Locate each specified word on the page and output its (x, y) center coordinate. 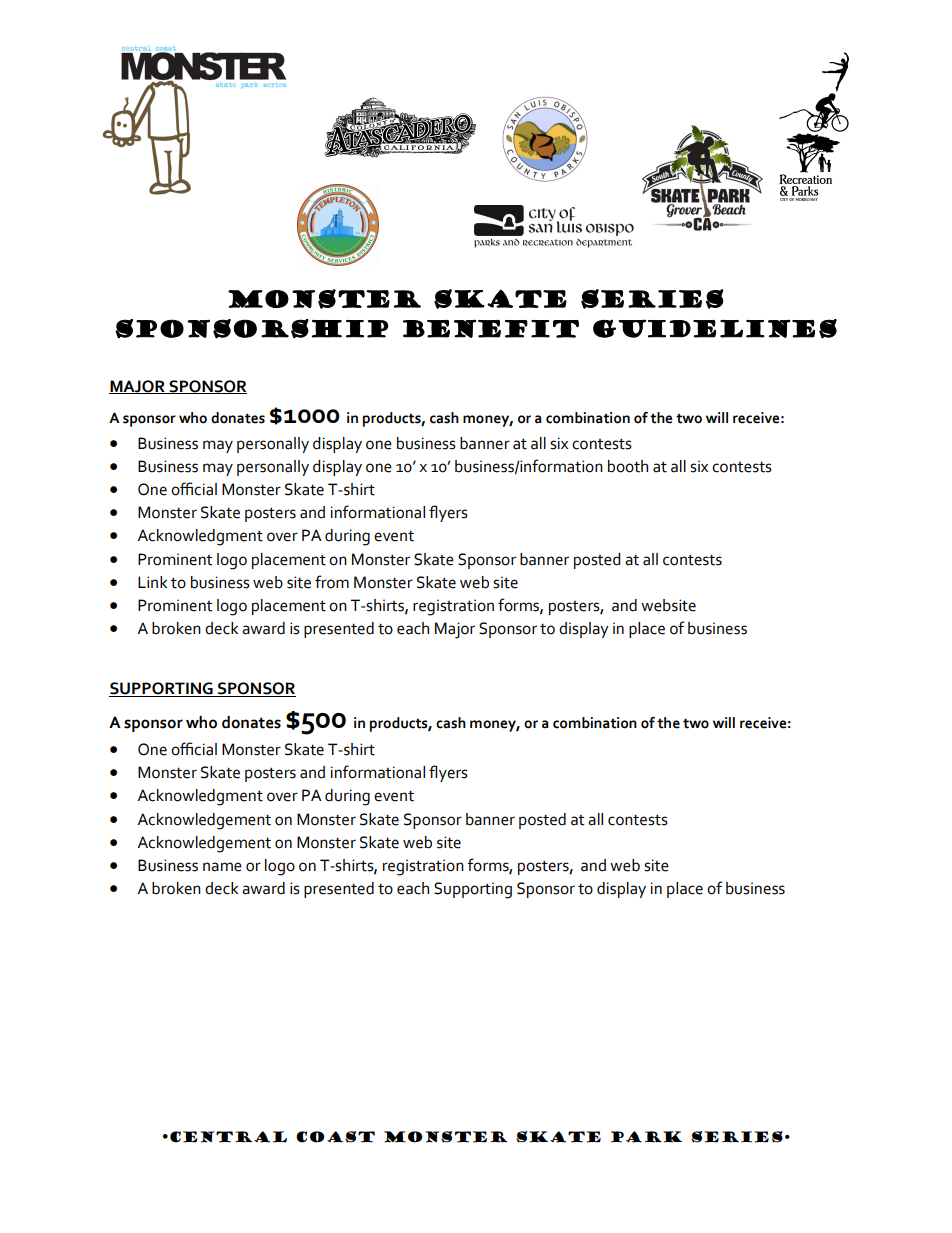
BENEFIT (491, 329)
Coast (335, 1137)
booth (628, 466)
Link (152, 582)
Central (228, 1137)
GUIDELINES (715, 329)
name (222, 867)
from (332, 582)
